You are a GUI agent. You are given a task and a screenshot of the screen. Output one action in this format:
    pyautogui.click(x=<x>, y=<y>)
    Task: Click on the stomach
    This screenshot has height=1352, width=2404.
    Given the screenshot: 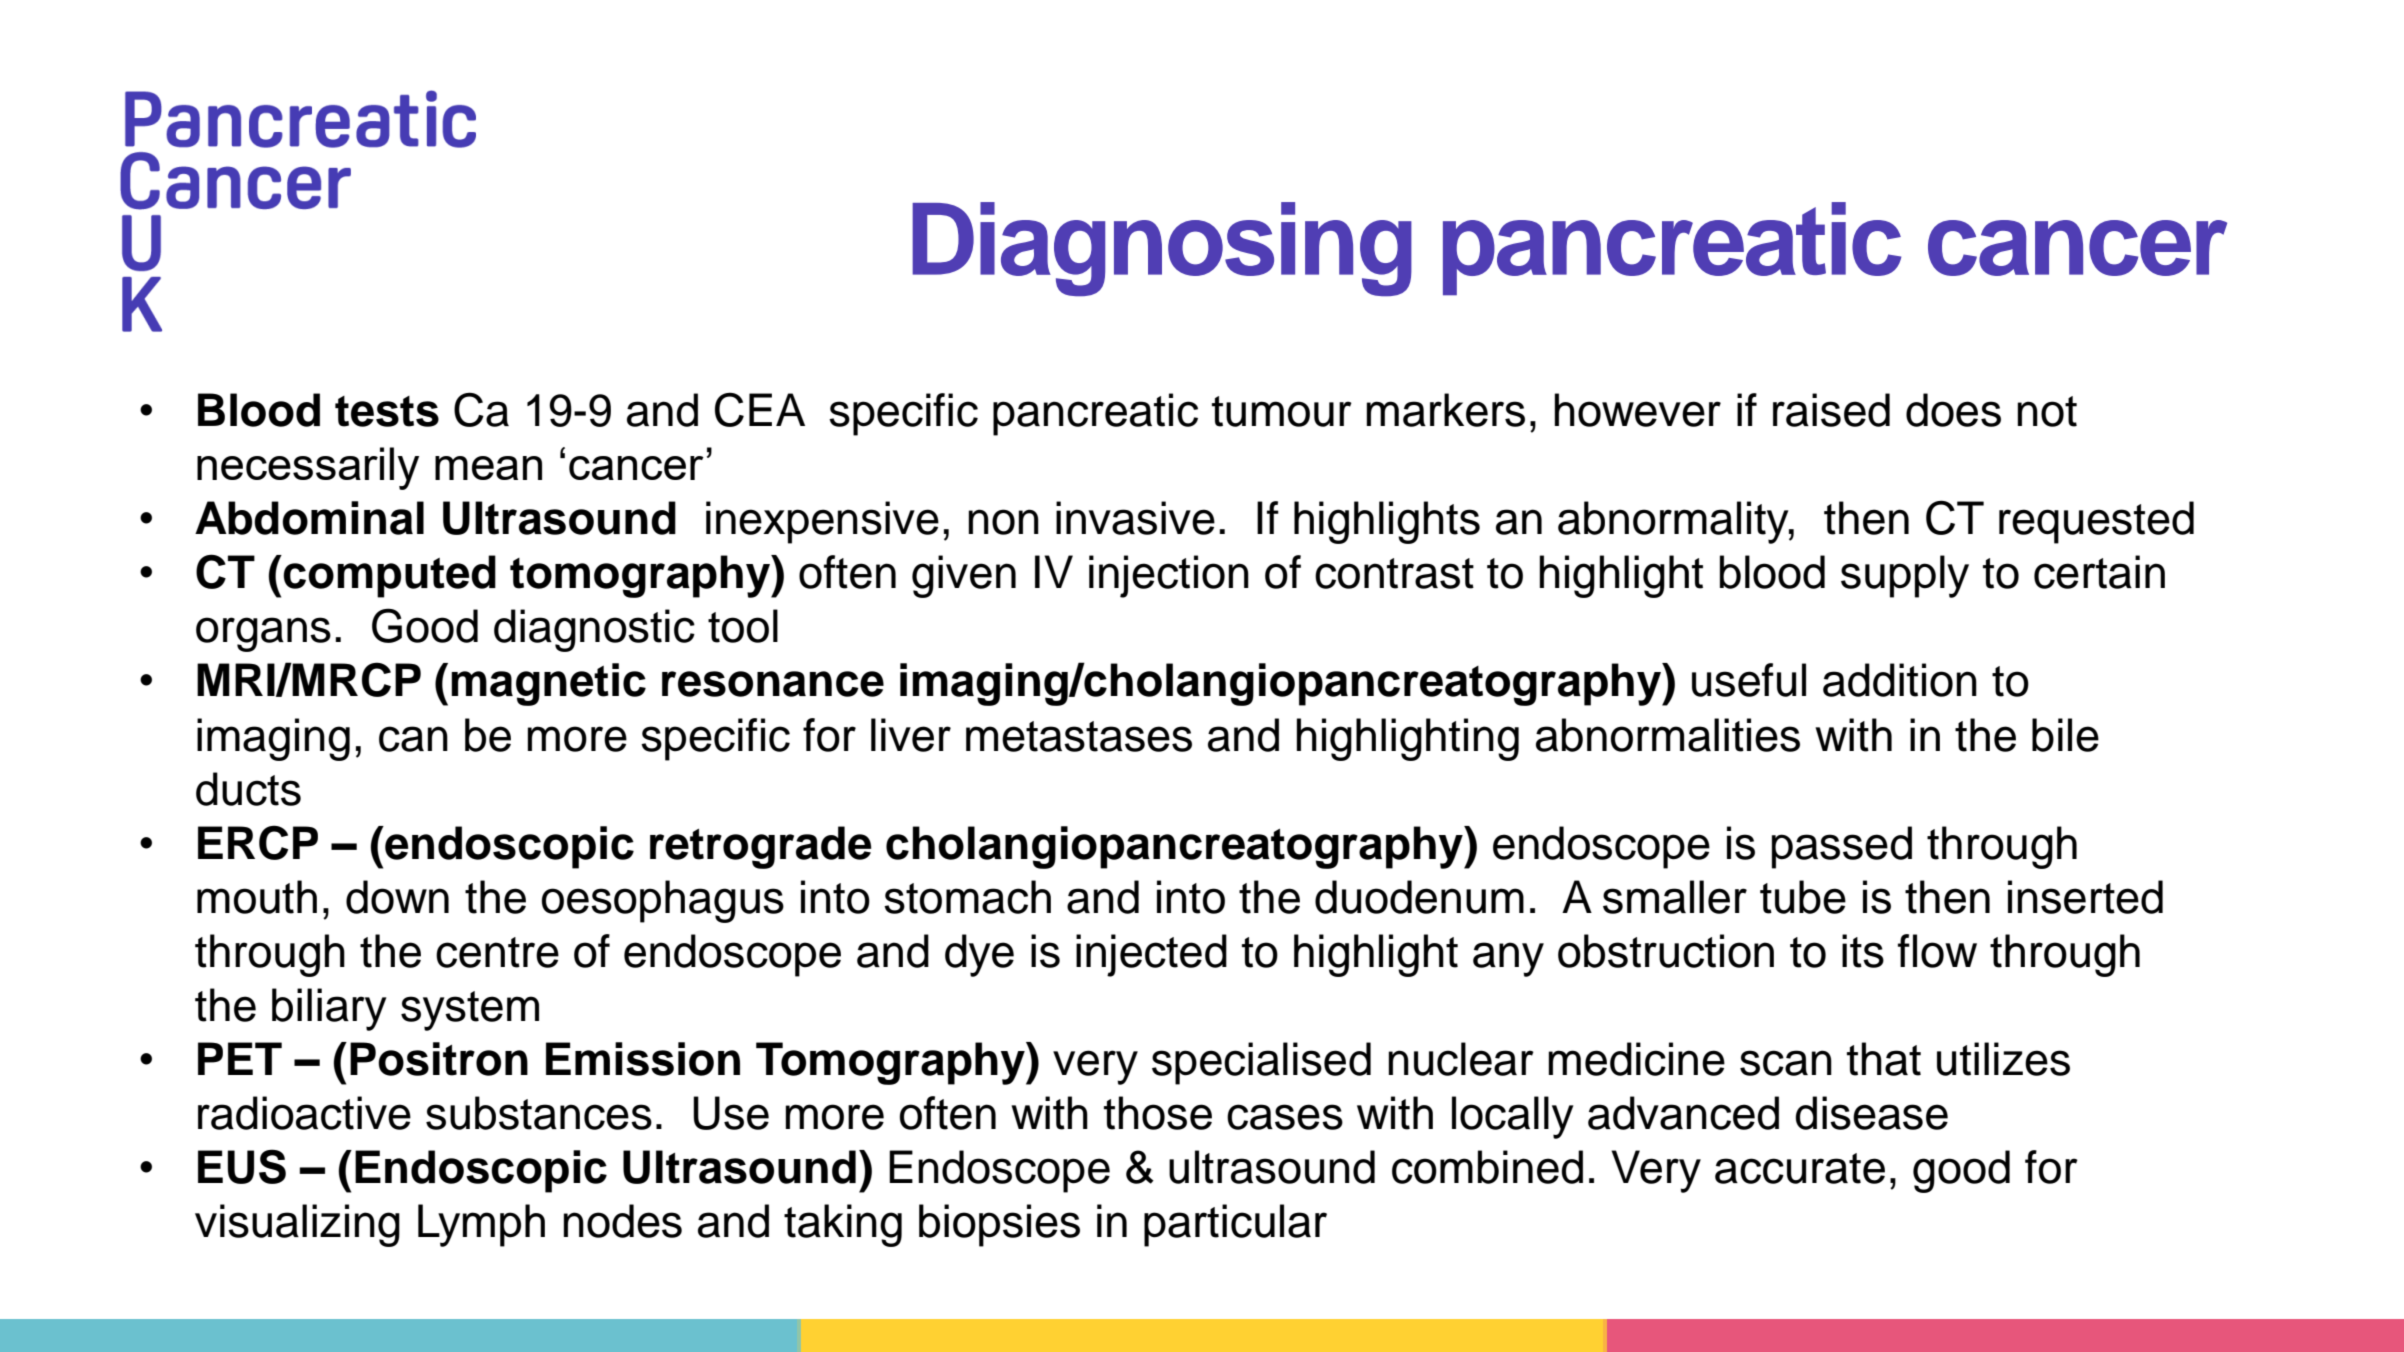 What is the action you would take?
    pyautogui.click(x=967, y=897)
